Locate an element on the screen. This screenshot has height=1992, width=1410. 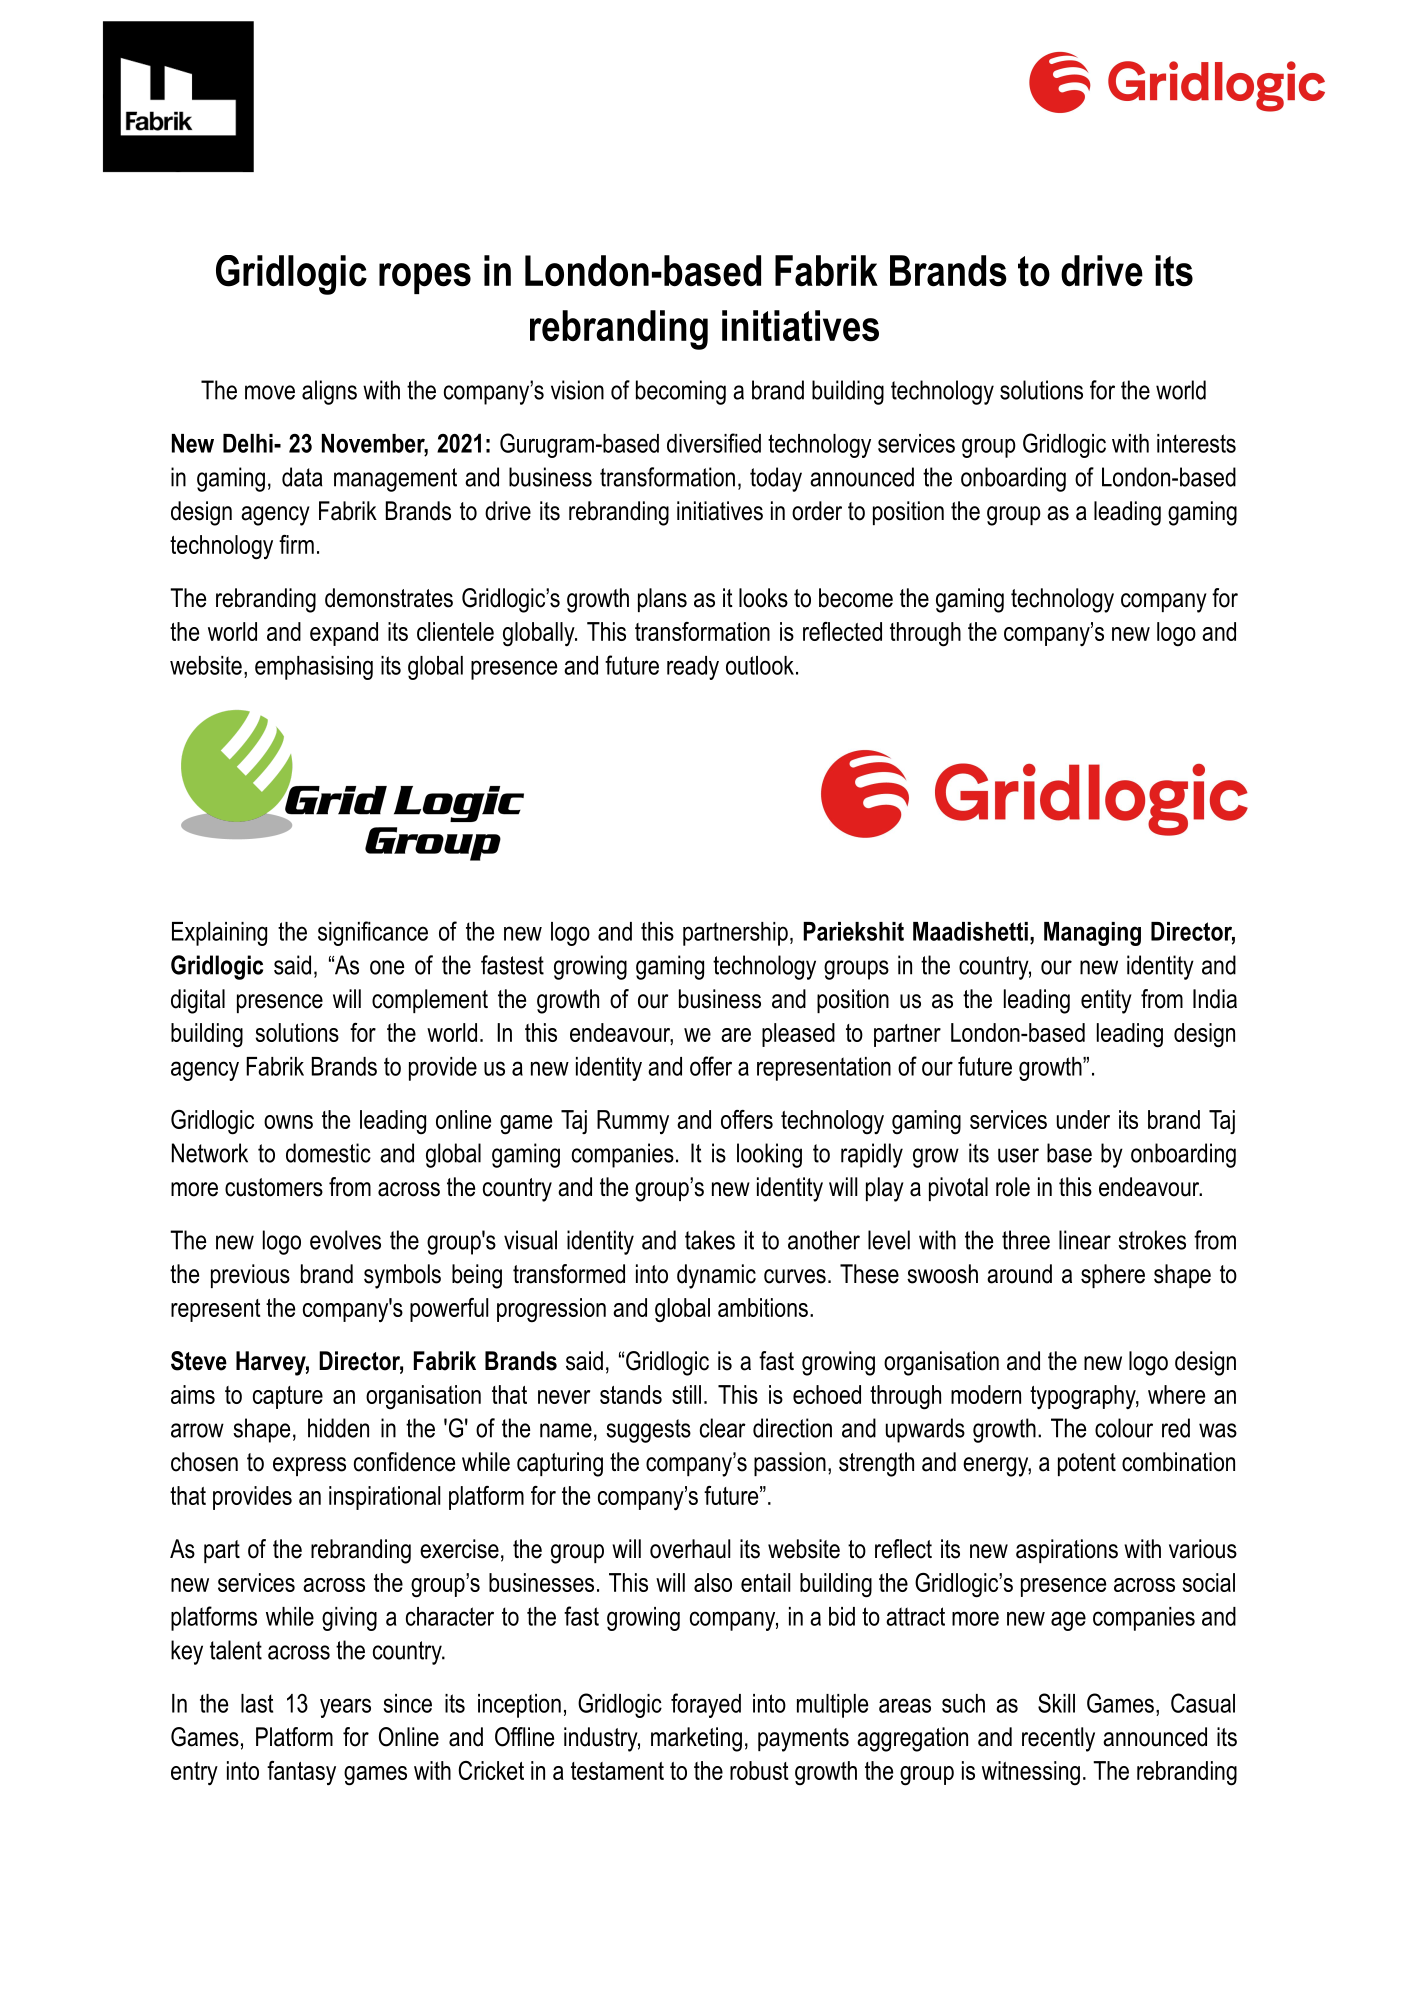
pleased is located at coordinates (798, 1035).
